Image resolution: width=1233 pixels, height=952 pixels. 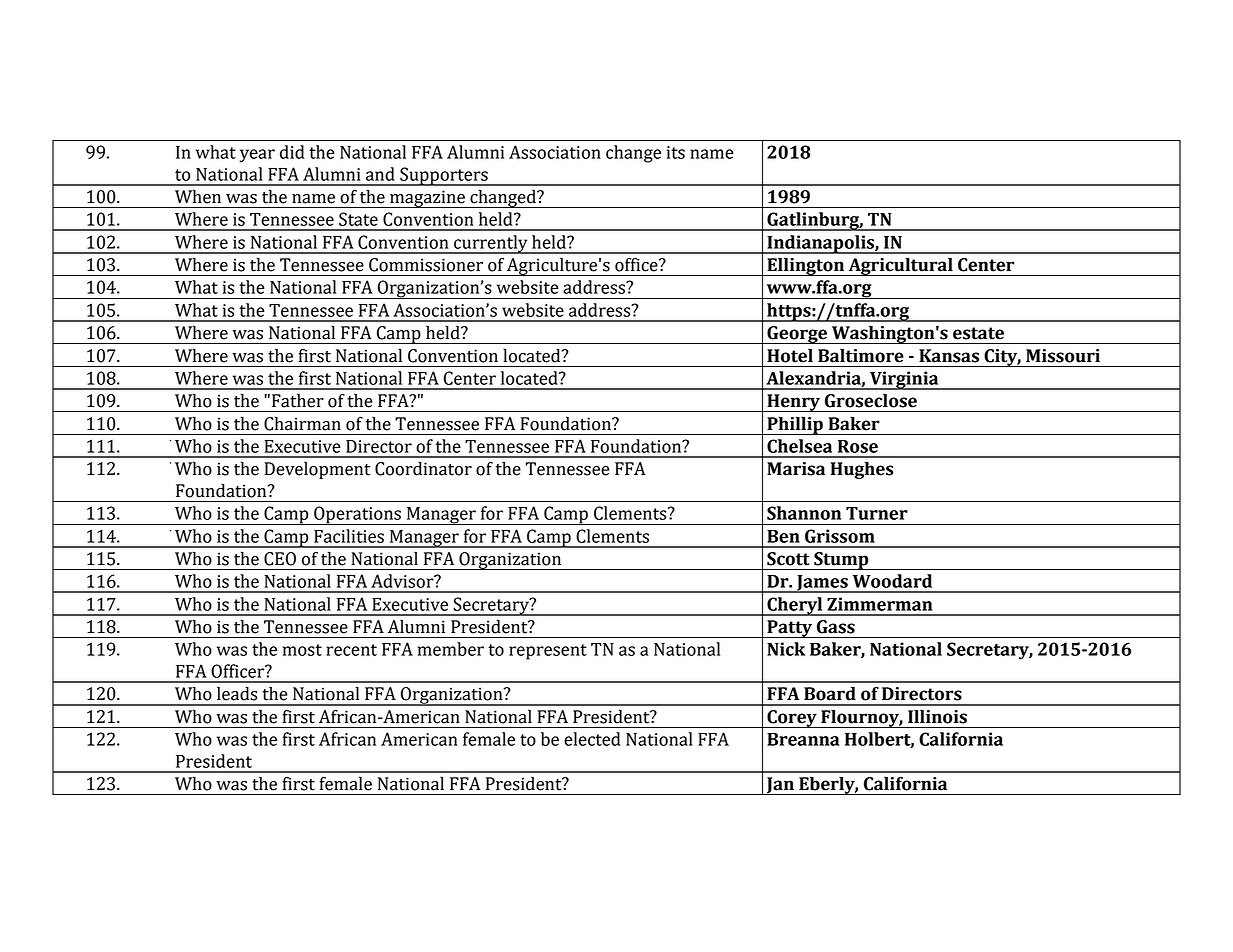 What do you see at coordinates (302, 650) in the screenshot?
I see `most` at bounding box center [302, 650].
